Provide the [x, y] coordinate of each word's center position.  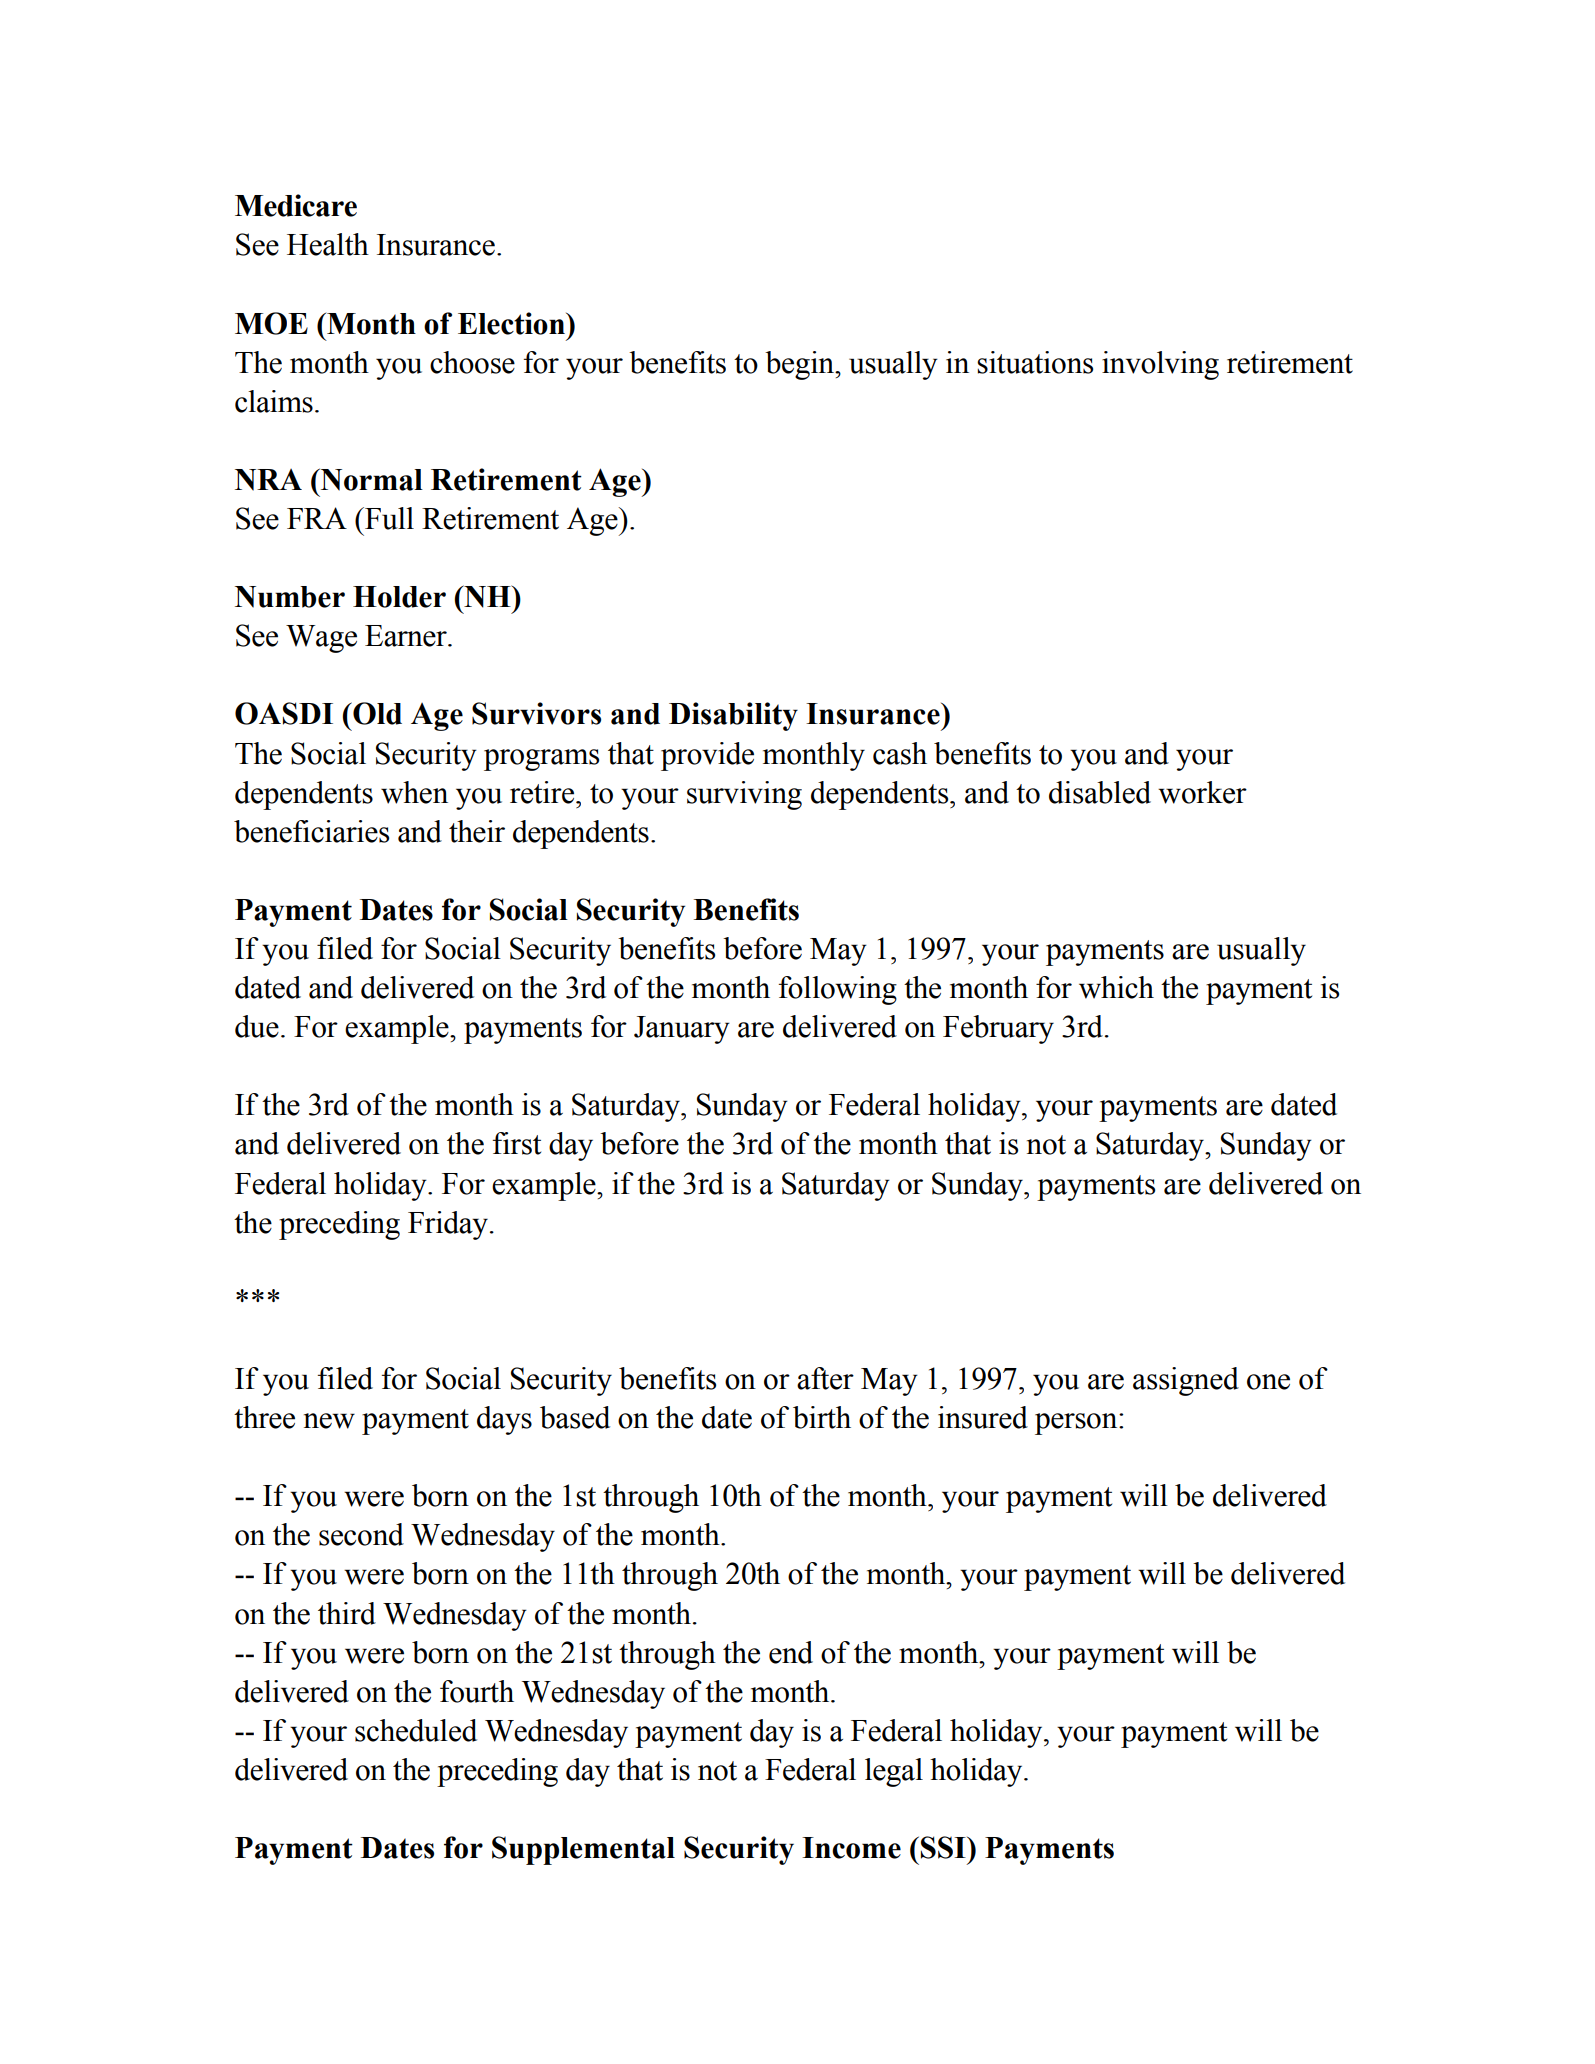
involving [1160, 365]
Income [851, 1848]
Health [328, 244]
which [1116, 987]
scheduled [416, 1730]
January [682, 1030]
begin [801, 365]
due [257, 1026]
